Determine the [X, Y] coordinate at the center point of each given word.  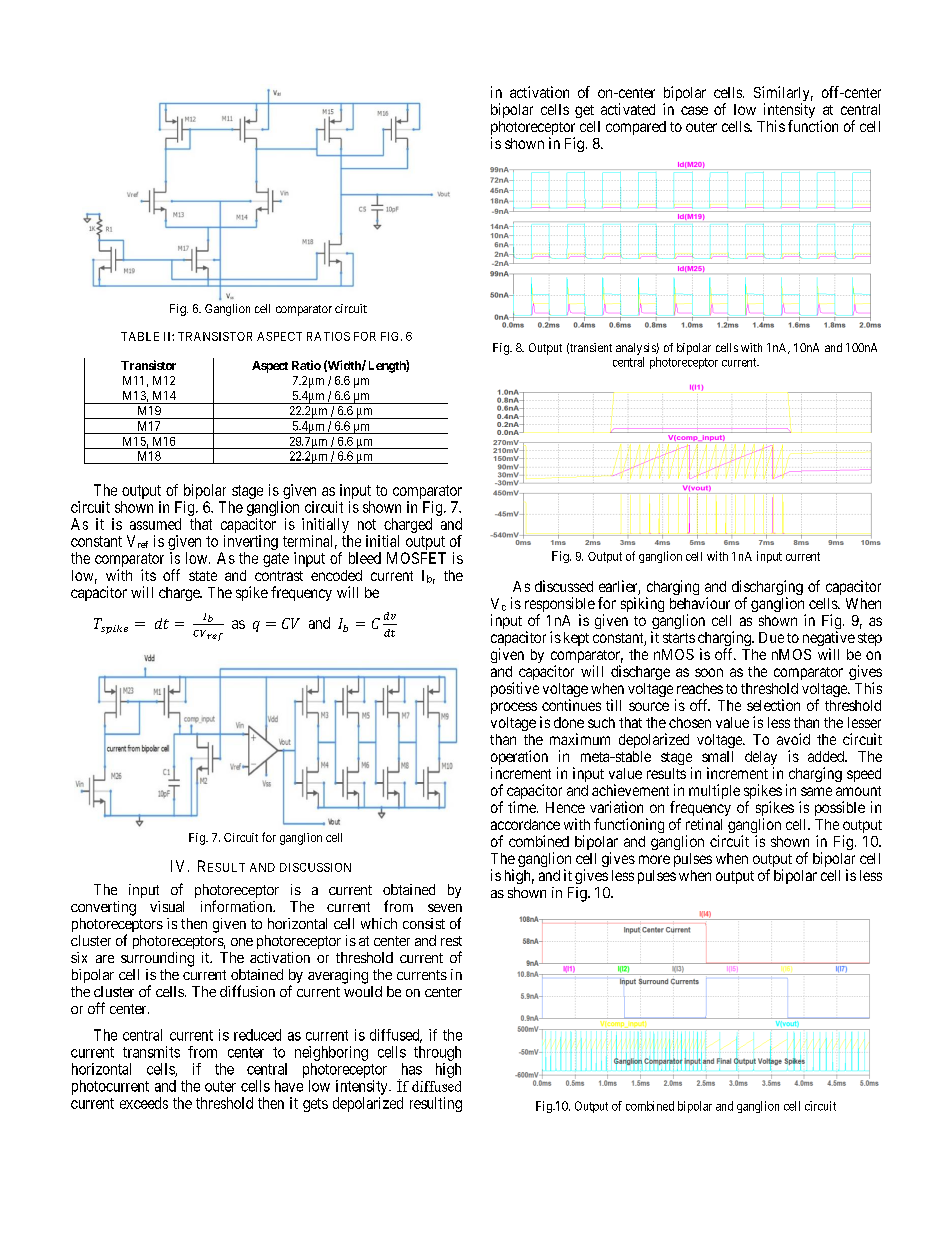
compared [636, 128]
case [694, 110]
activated [628, 109]
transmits [151, 1052]
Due [771, 637]
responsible [560, 606]
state [203, 576]
